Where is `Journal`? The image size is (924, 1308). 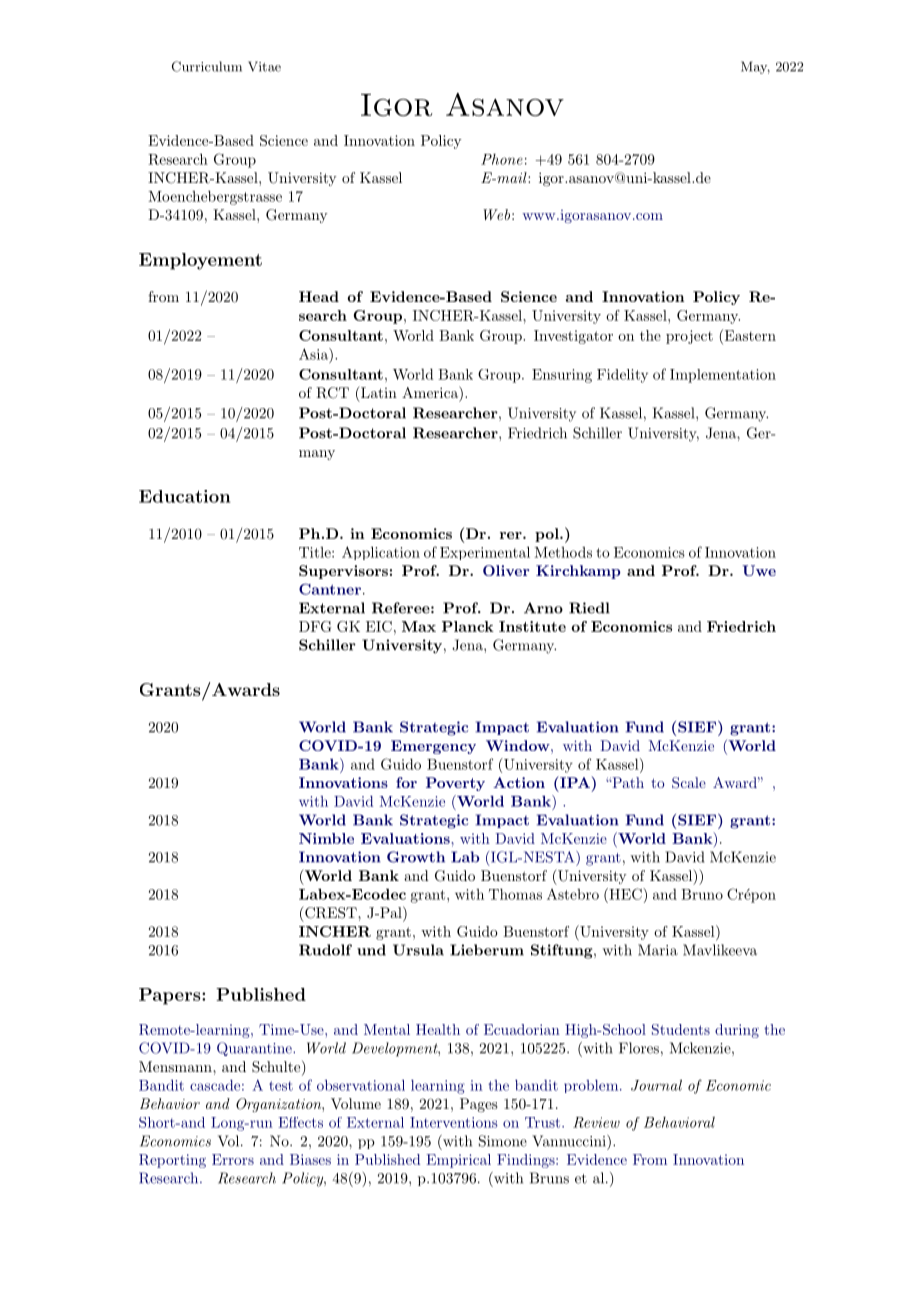 Journal is located at coordinates (656, 1085).
